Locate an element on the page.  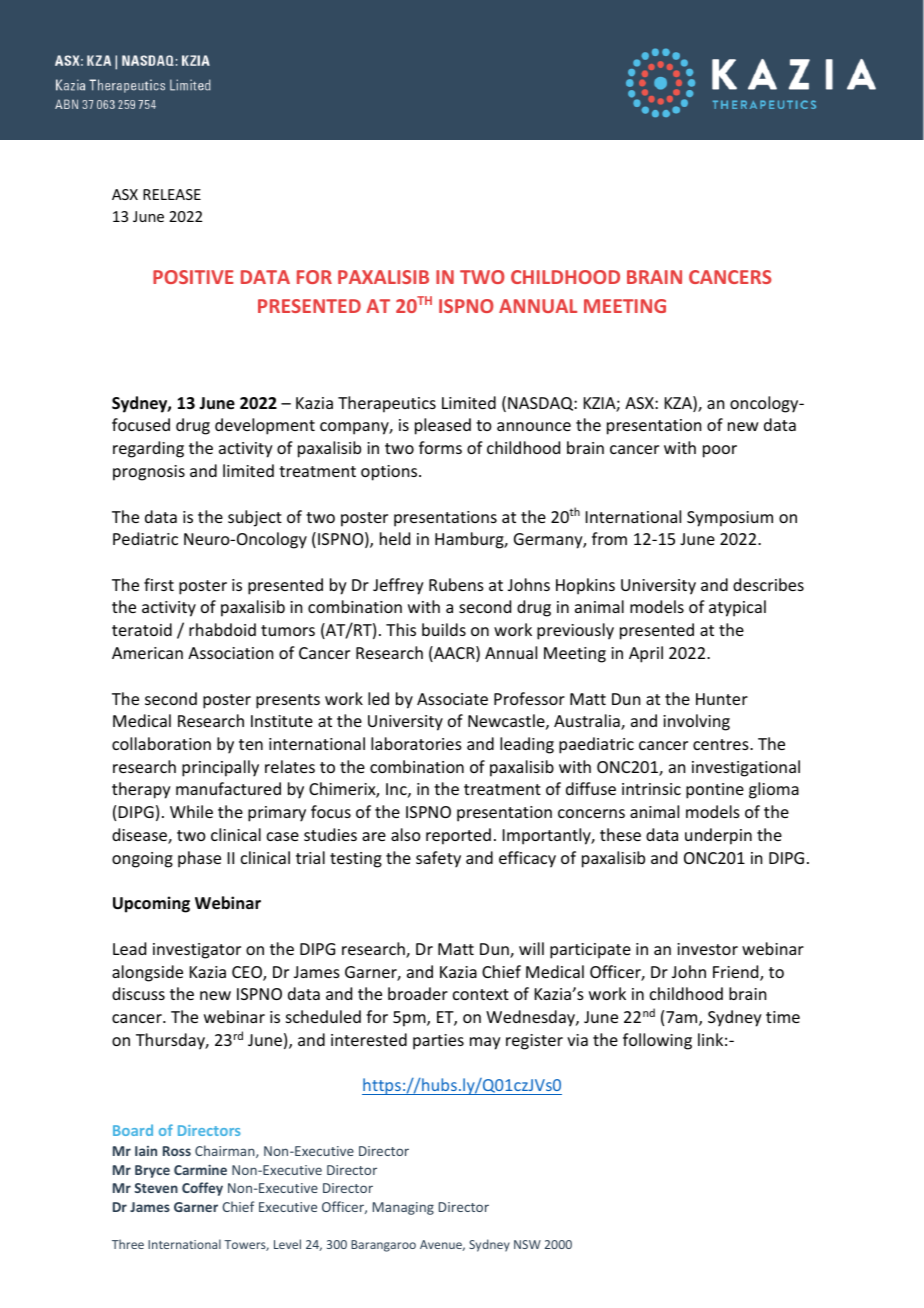
first is located at coordinates (159, 584).
